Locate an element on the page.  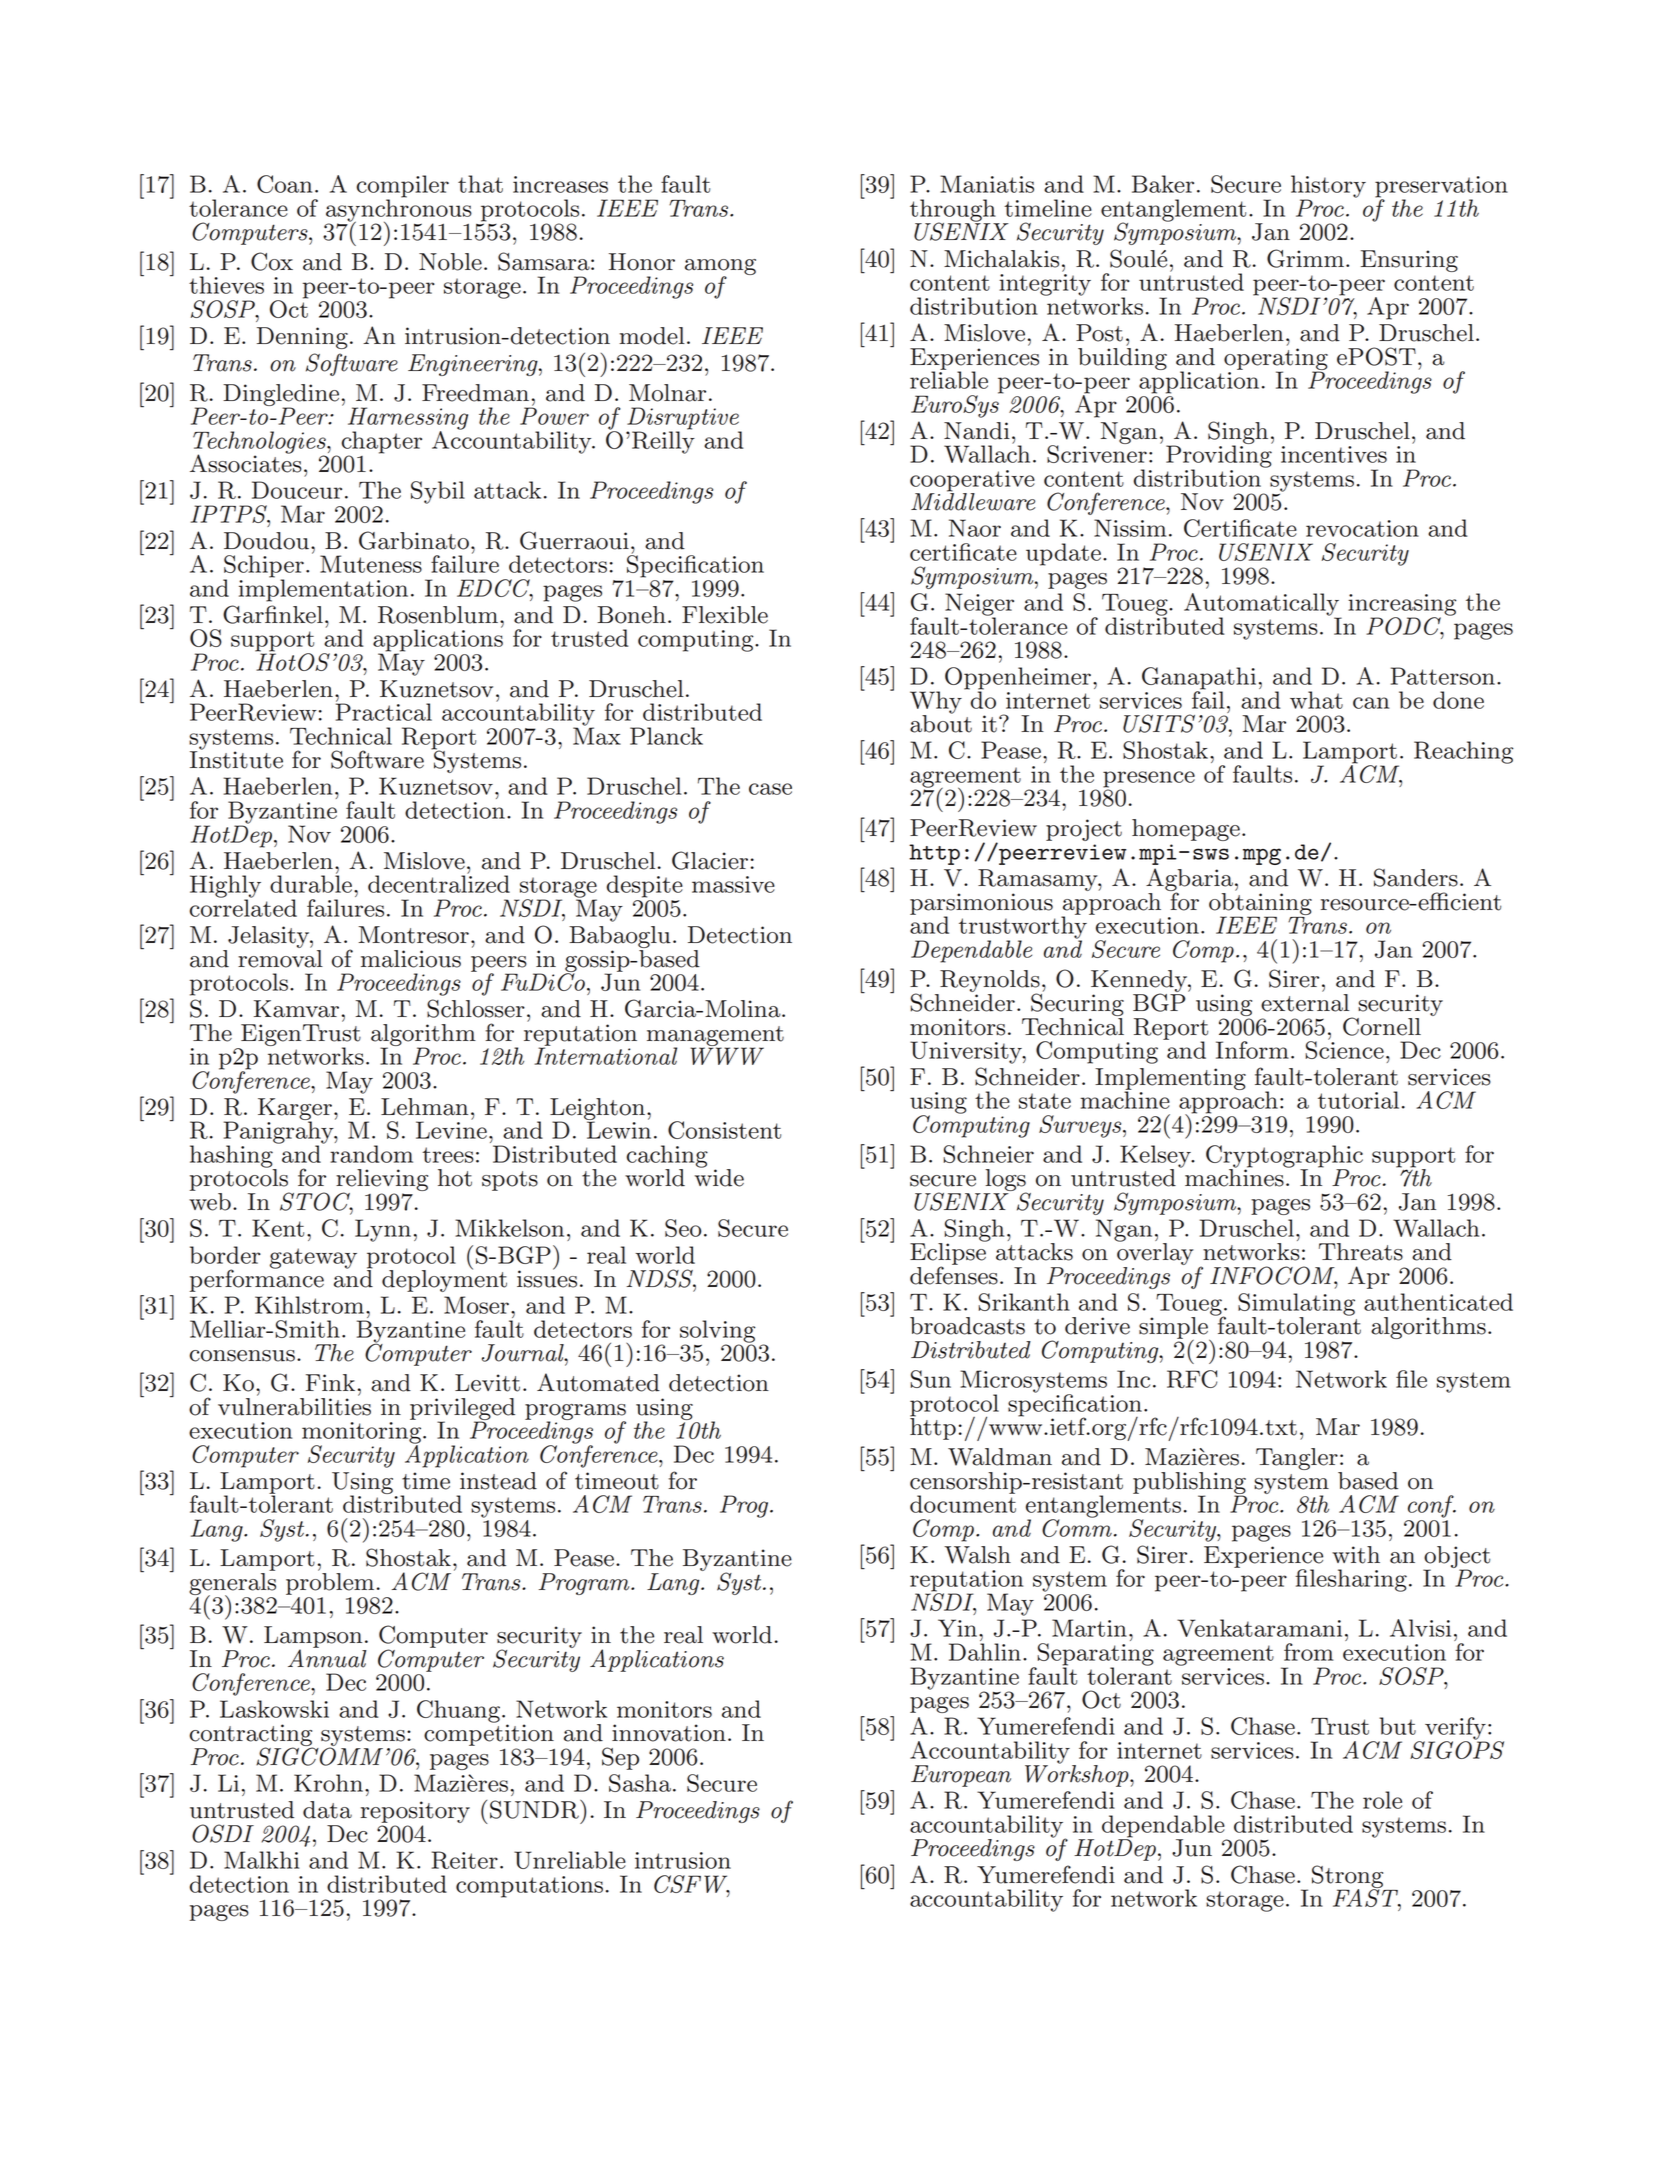
asynchronous is located at coordinates (399, 210).
